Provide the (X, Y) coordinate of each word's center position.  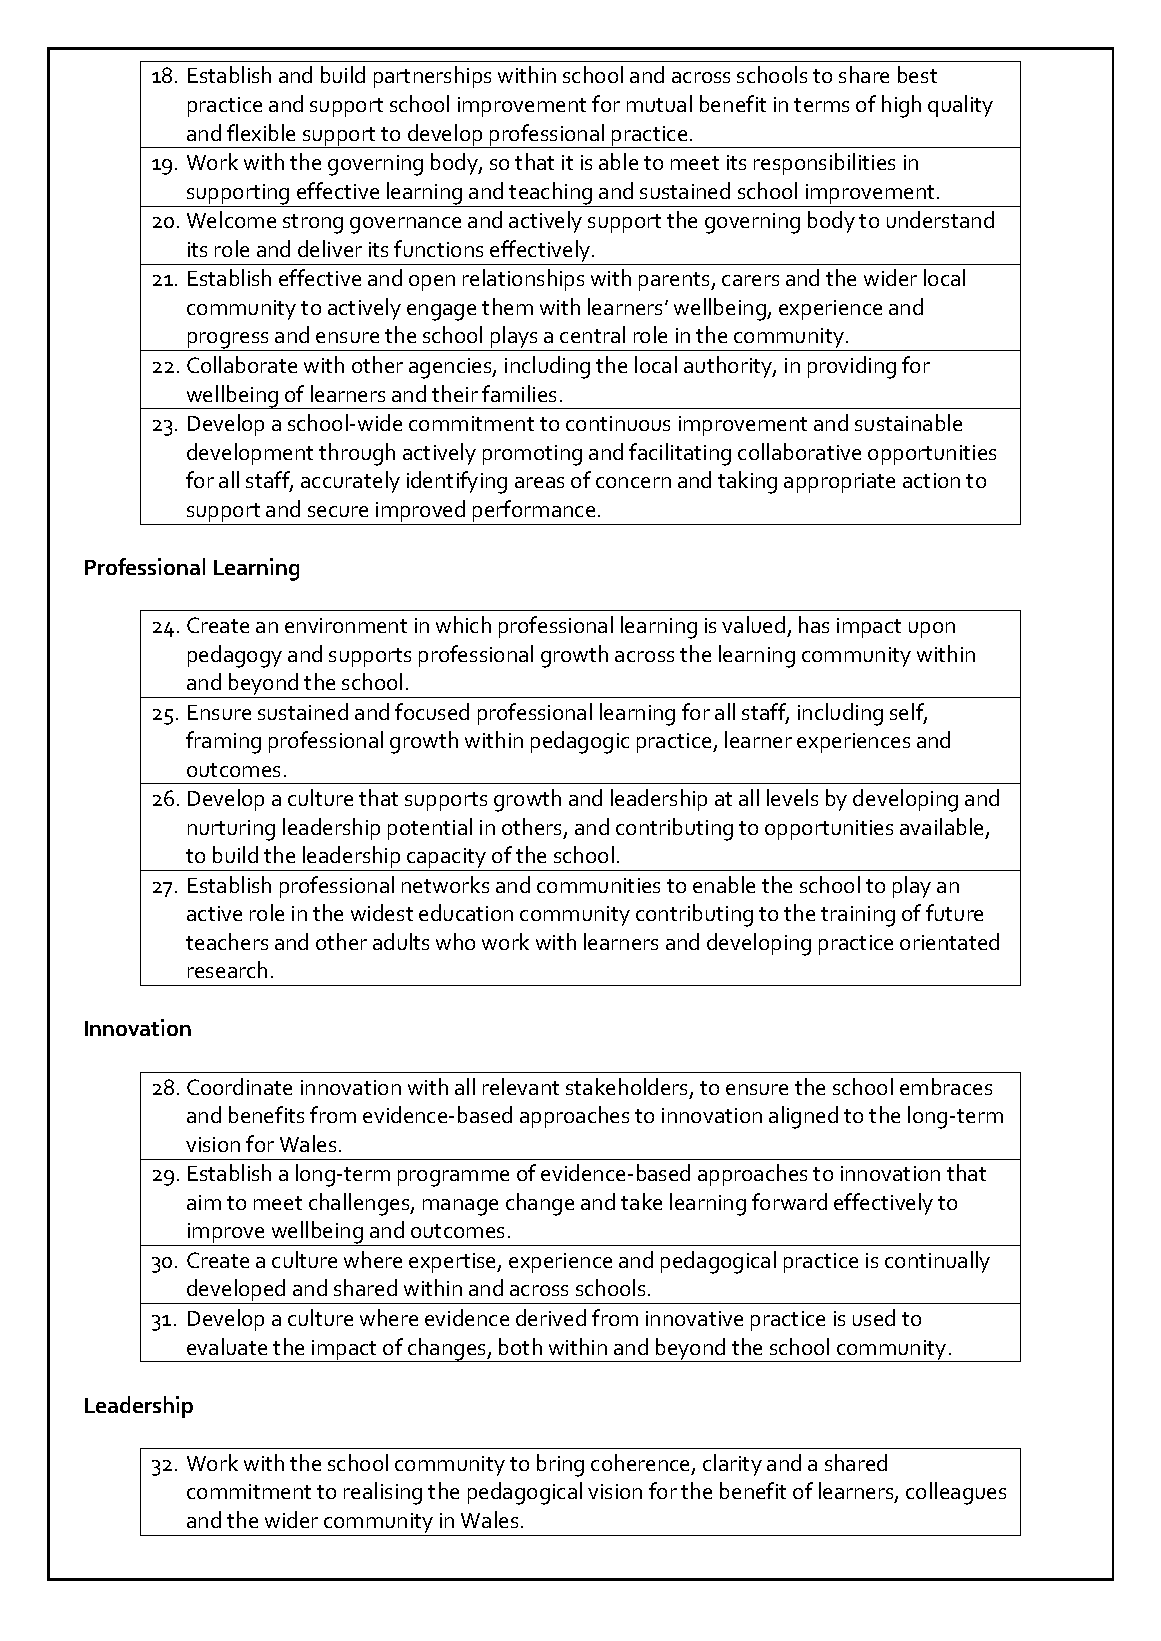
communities (598, 885)
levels (792, 797)
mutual (659, 103)
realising (383, 1493)
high (901, 106)
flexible (261, 132)
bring (560, 1465)
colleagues (956, 1493)
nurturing (231, 830)
